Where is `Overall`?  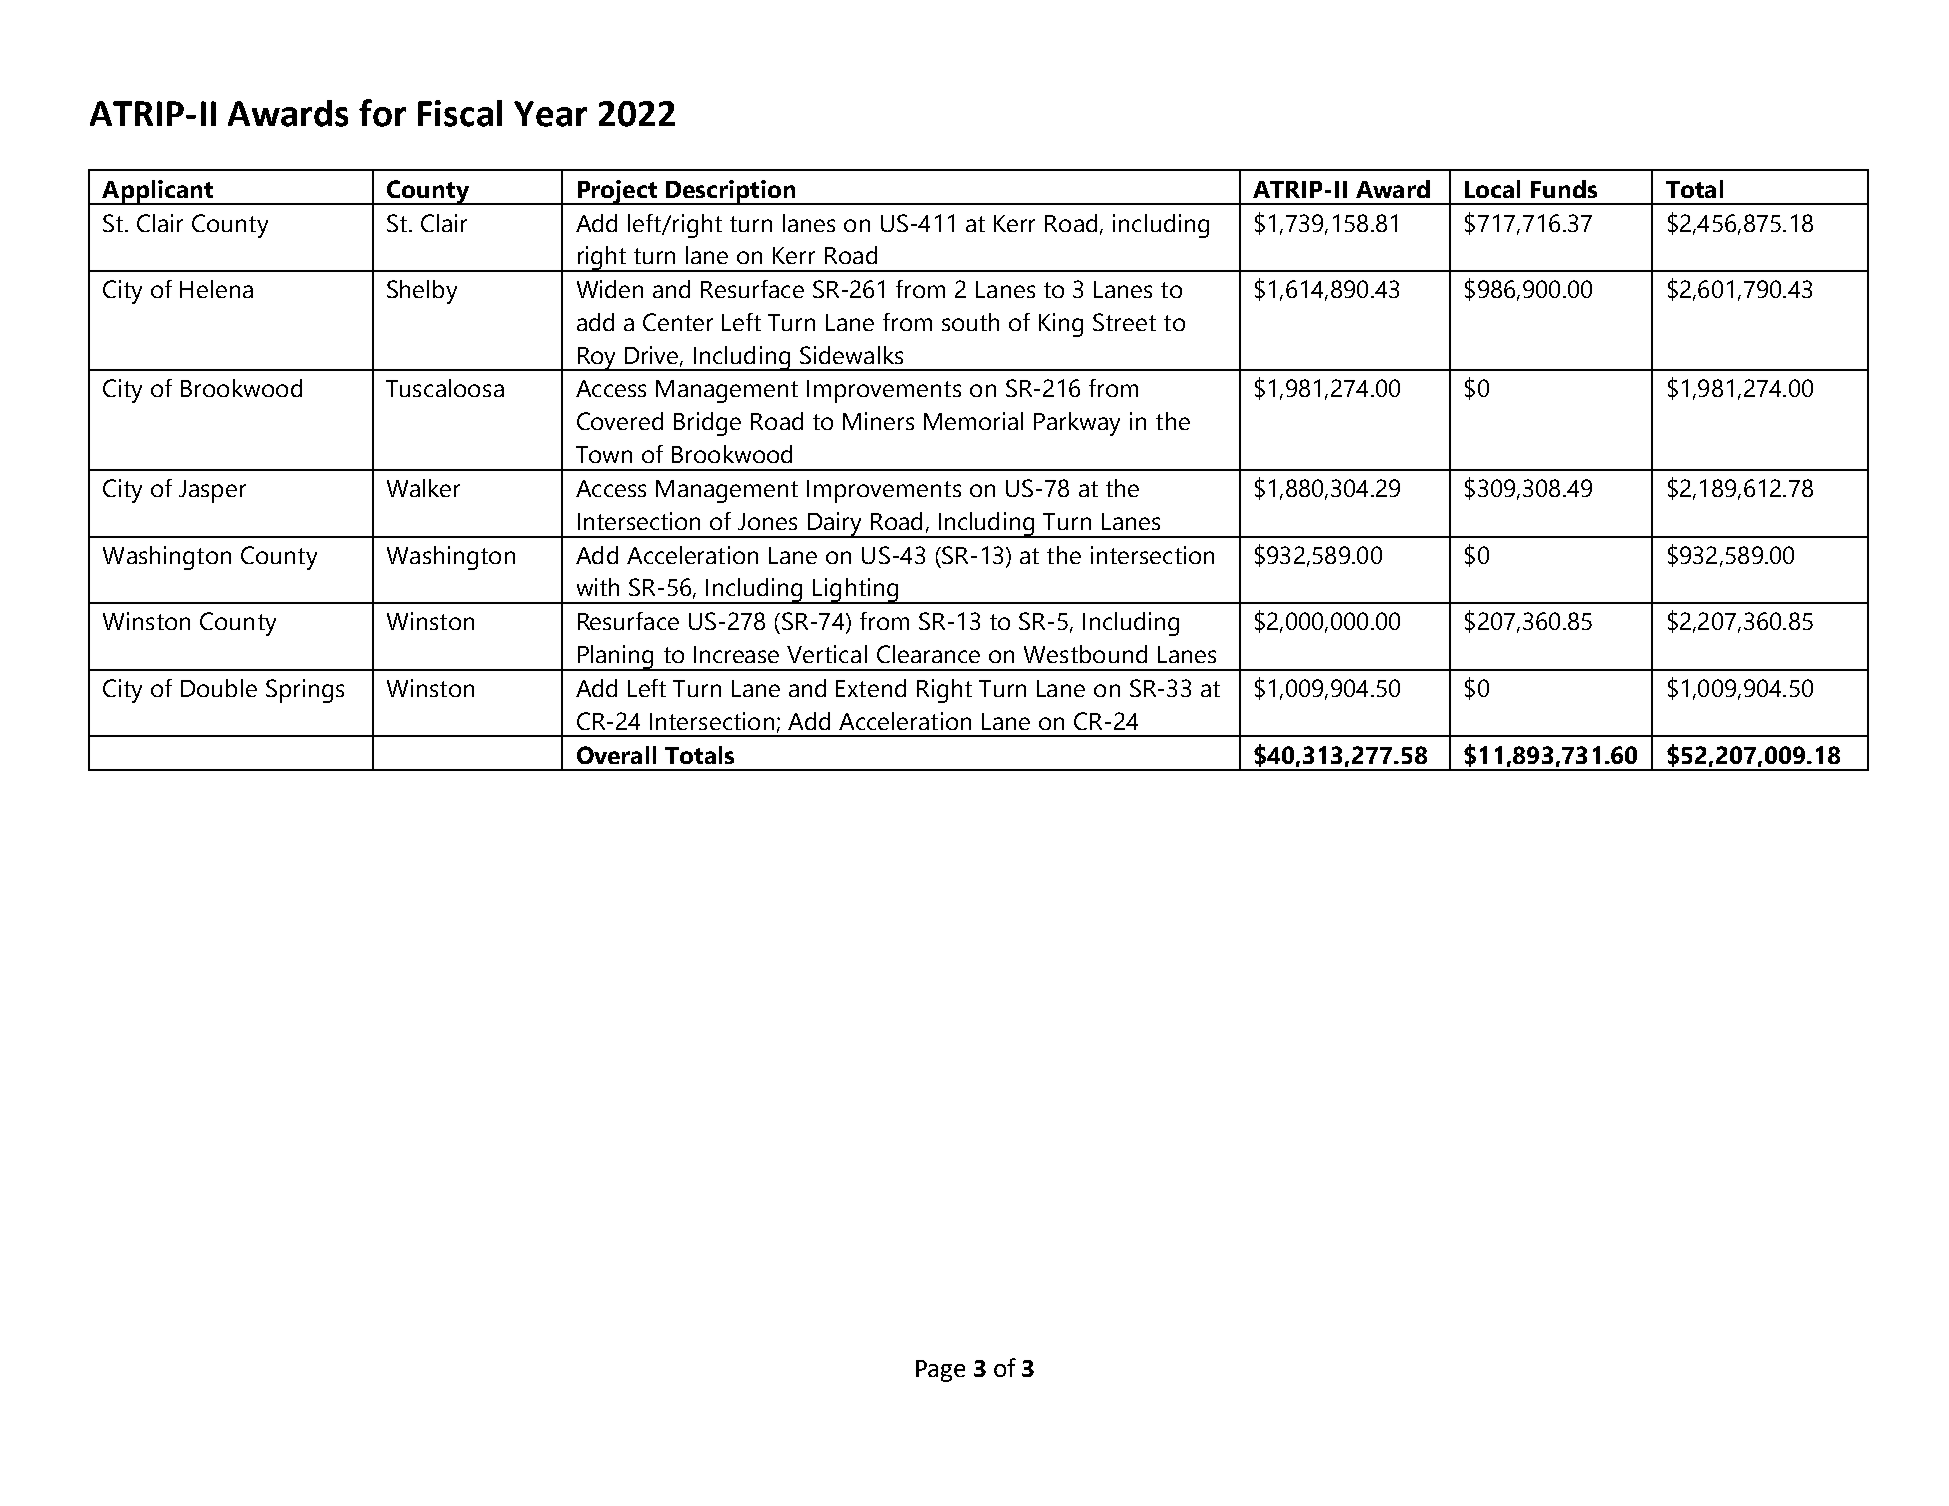
Overall is located at coordinates (616, 755).
